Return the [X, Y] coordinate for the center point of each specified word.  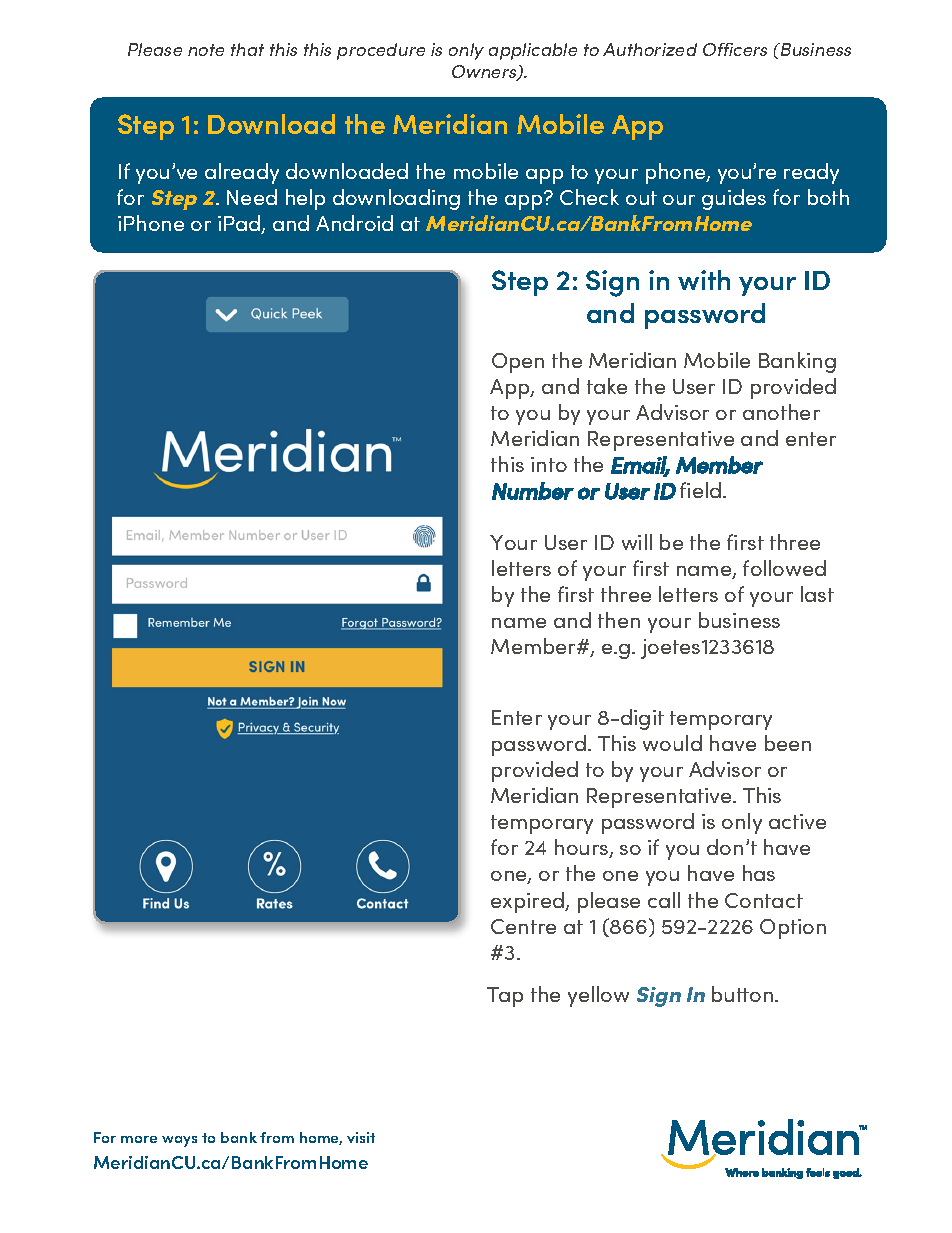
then [619, 620]
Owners [485, 73]
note [206, 50]
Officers [735, 49]
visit [361, 1137]
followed [784, 568]
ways [179, 1141]
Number [533, 491]
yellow [598, 996]
